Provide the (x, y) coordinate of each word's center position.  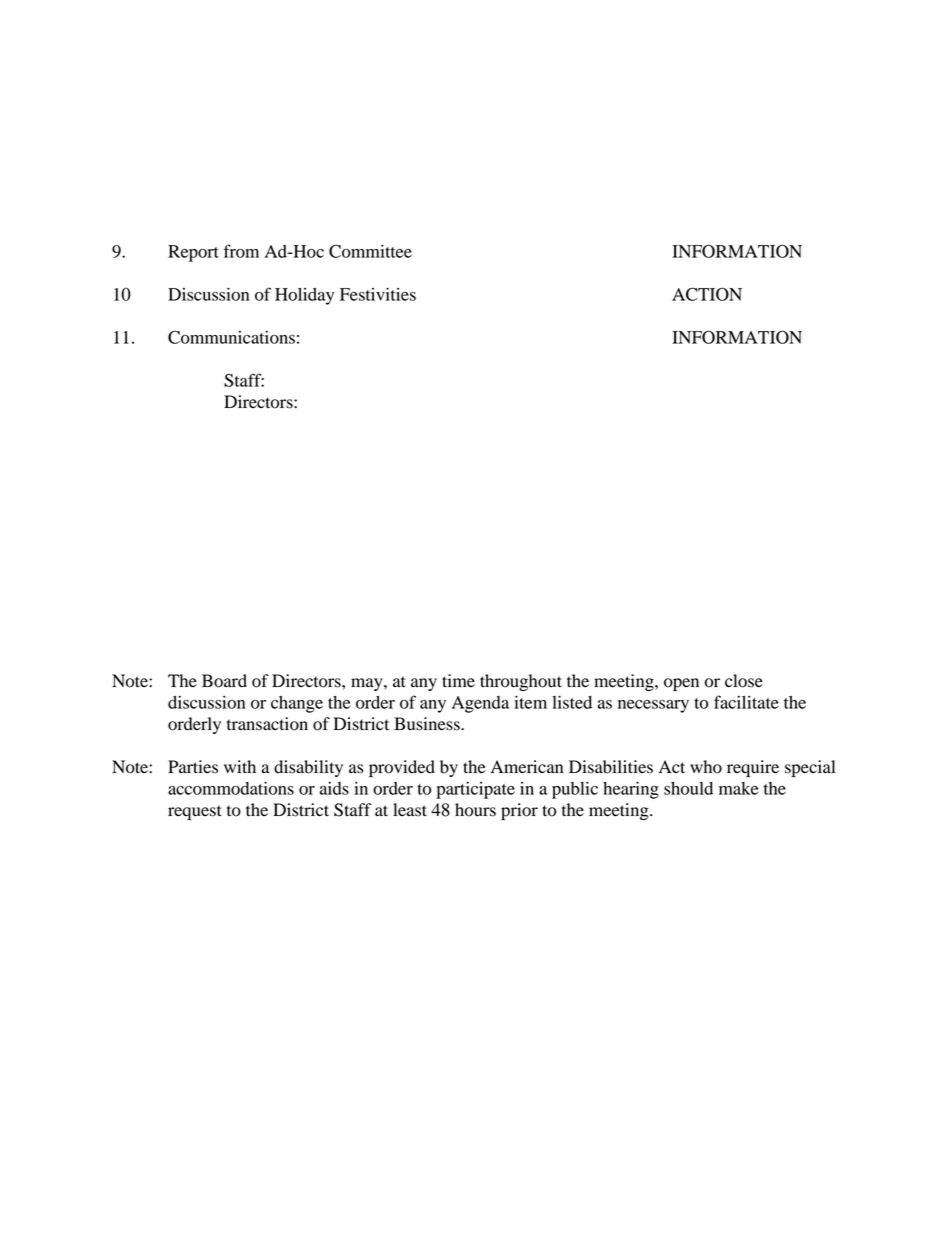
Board (224, 681)
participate (475, 790)
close (744, 681)
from (241, 251)
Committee (370, 251)
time (458, 681)
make (738, 788)
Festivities (378, 294)
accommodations (231, 788)
